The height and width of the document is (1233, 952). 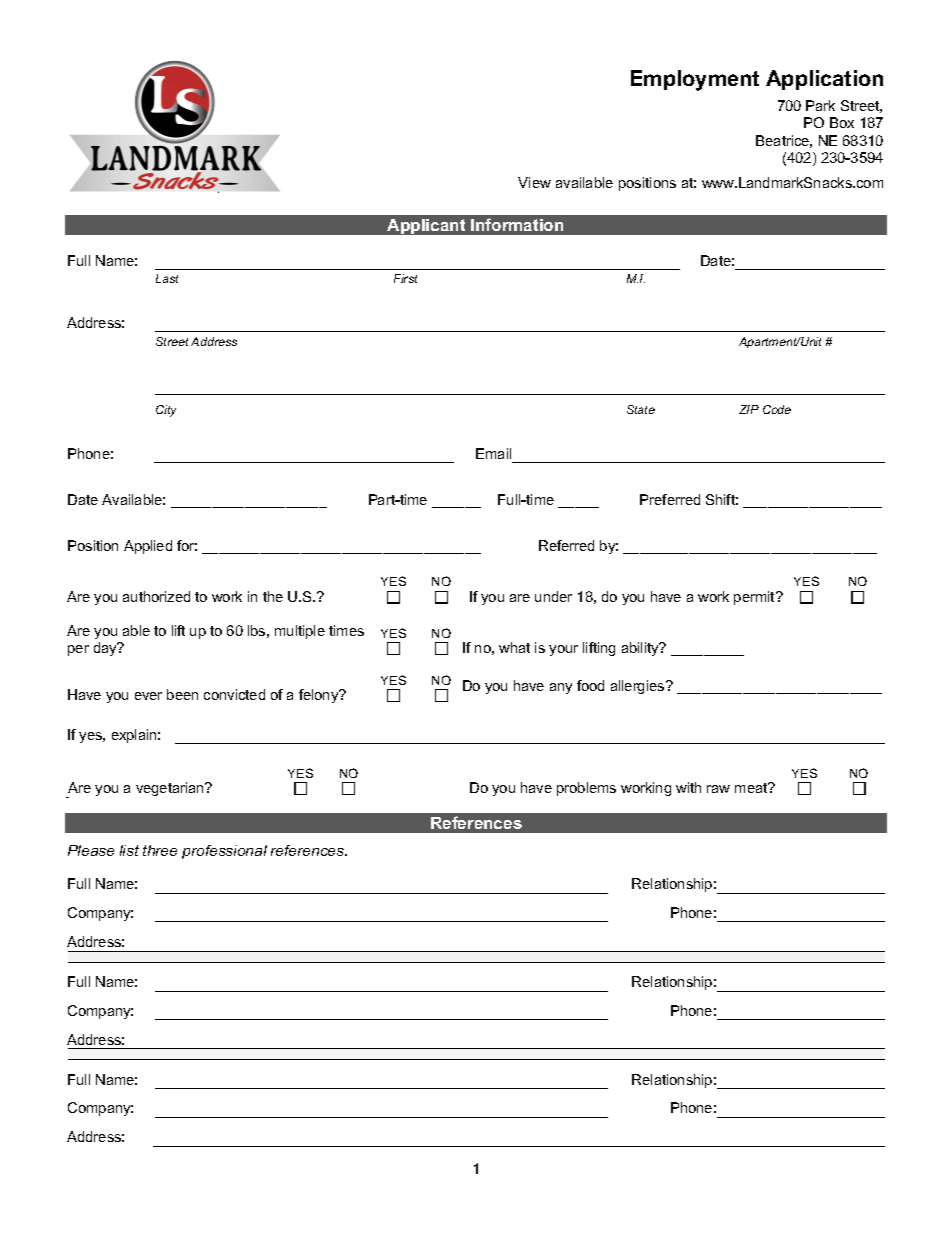 I want to click on allergies, so click(x=639, y=687).
